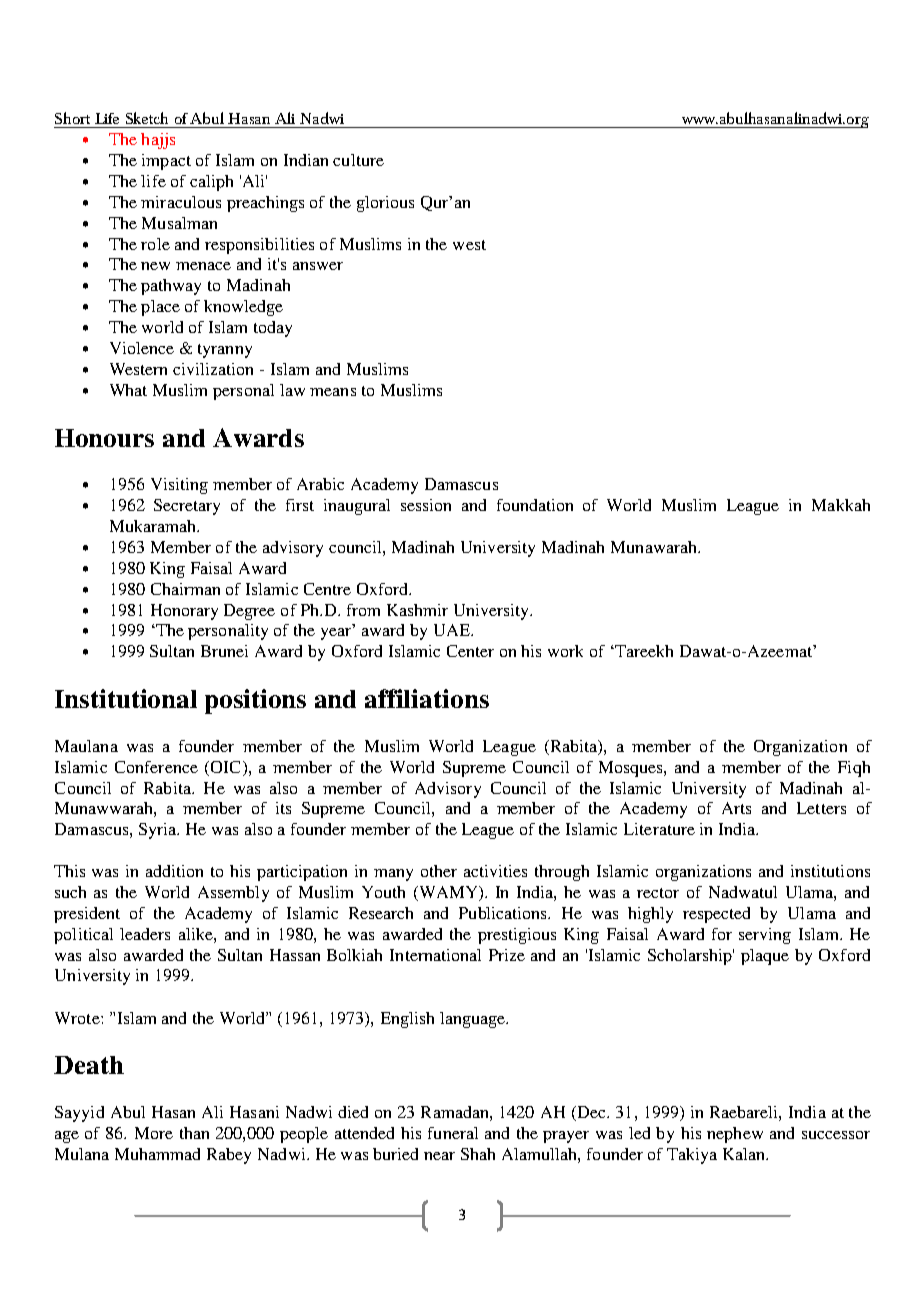 This page has width=924, height=1308. Describe the element at coordinates (358, 160) in the page. I see `culture` at that location.
